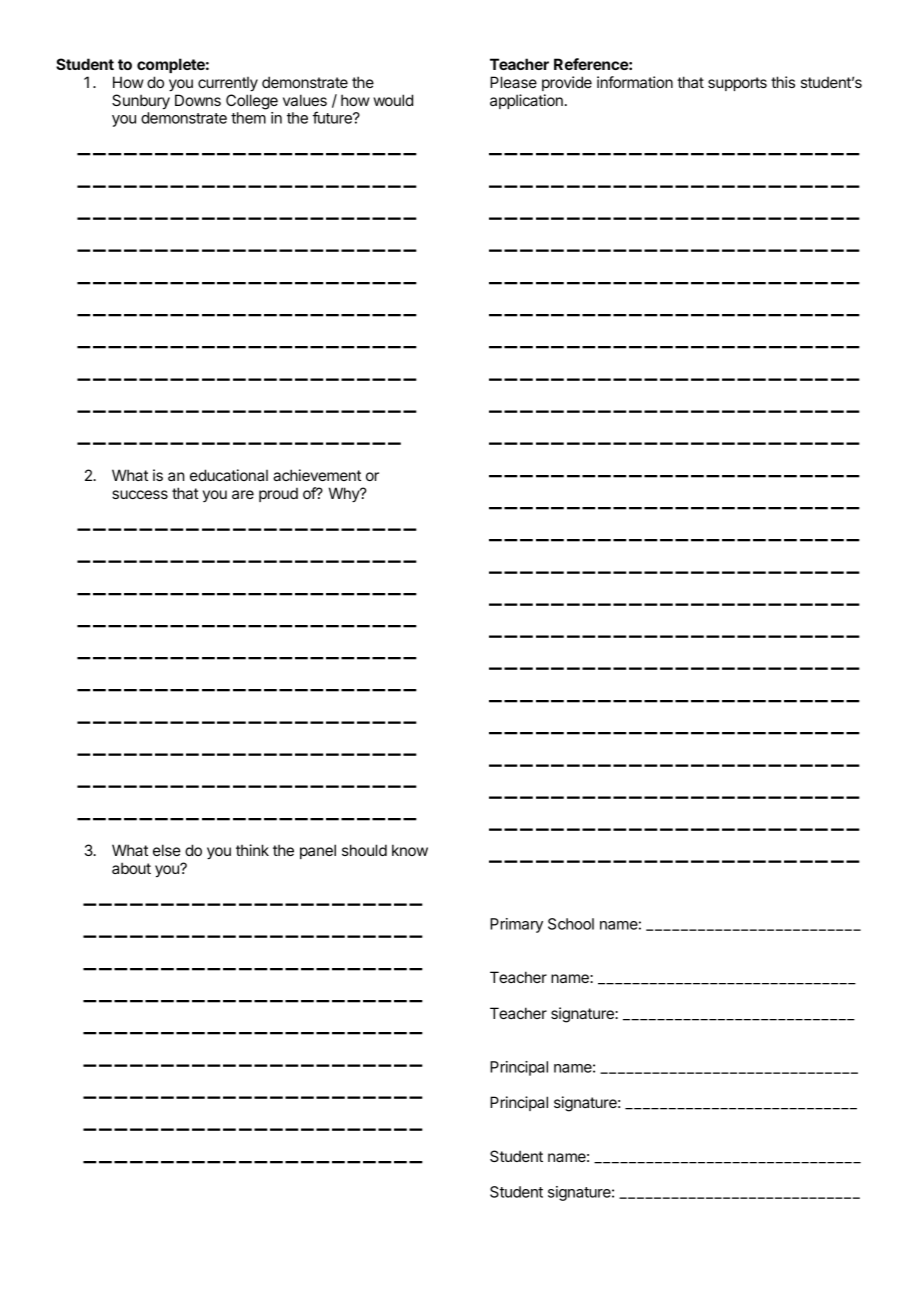  Describe the element at coordinates (252, 850) in the screenshot. I see `think` at that location.
